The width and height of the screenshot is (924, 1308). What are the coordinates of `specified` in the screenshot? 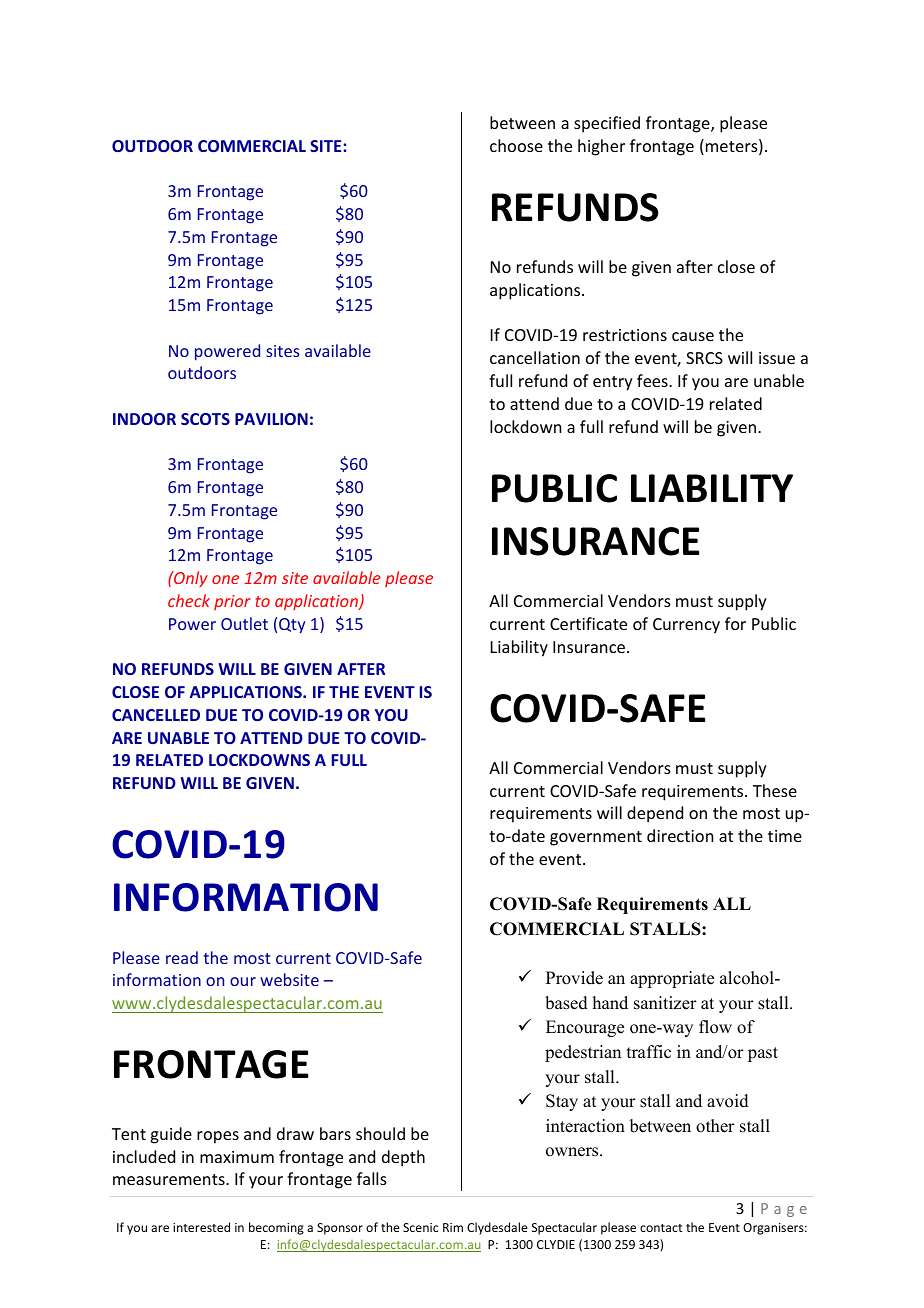 It's located at (607, 124).
